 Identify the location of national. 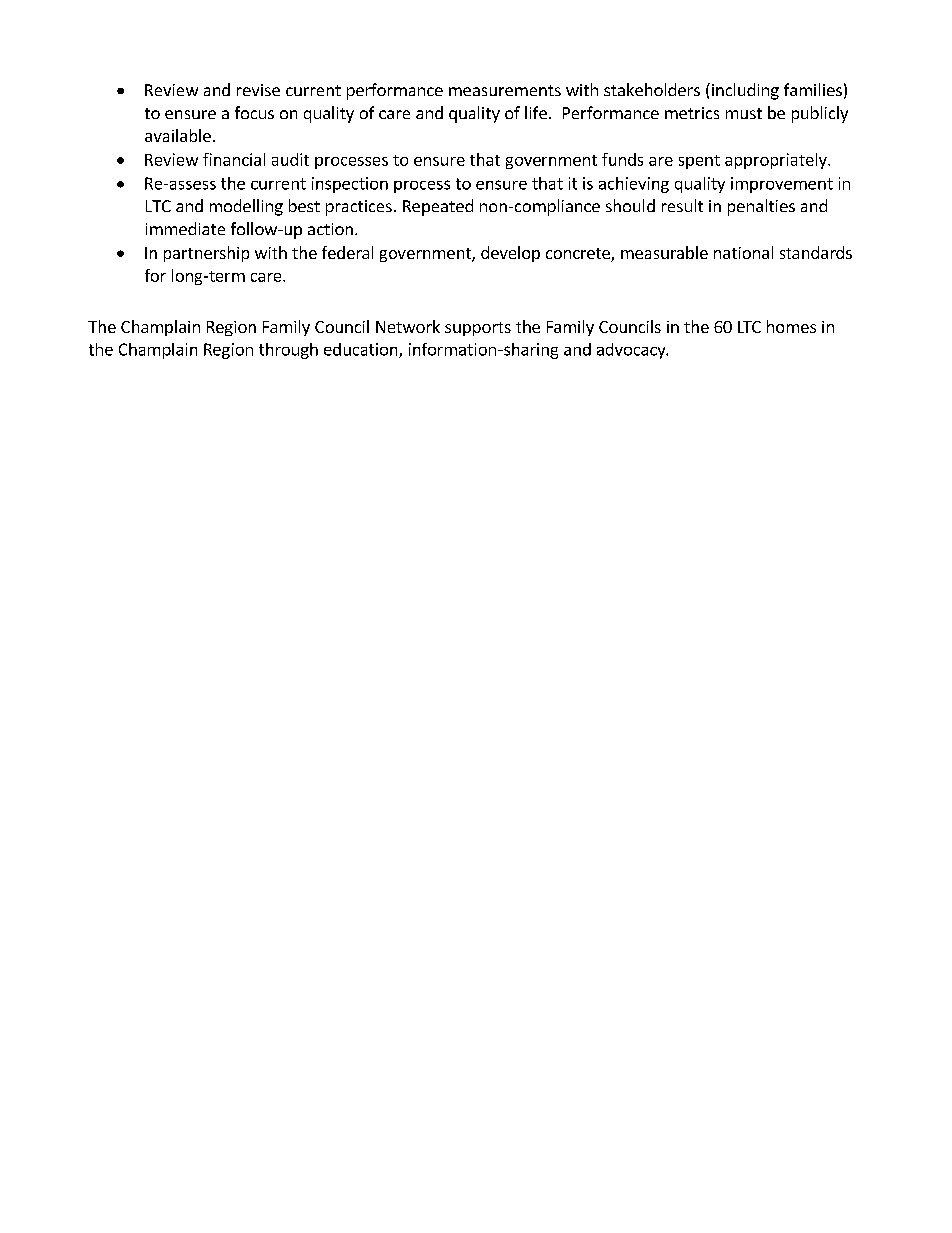
(743, 252).
